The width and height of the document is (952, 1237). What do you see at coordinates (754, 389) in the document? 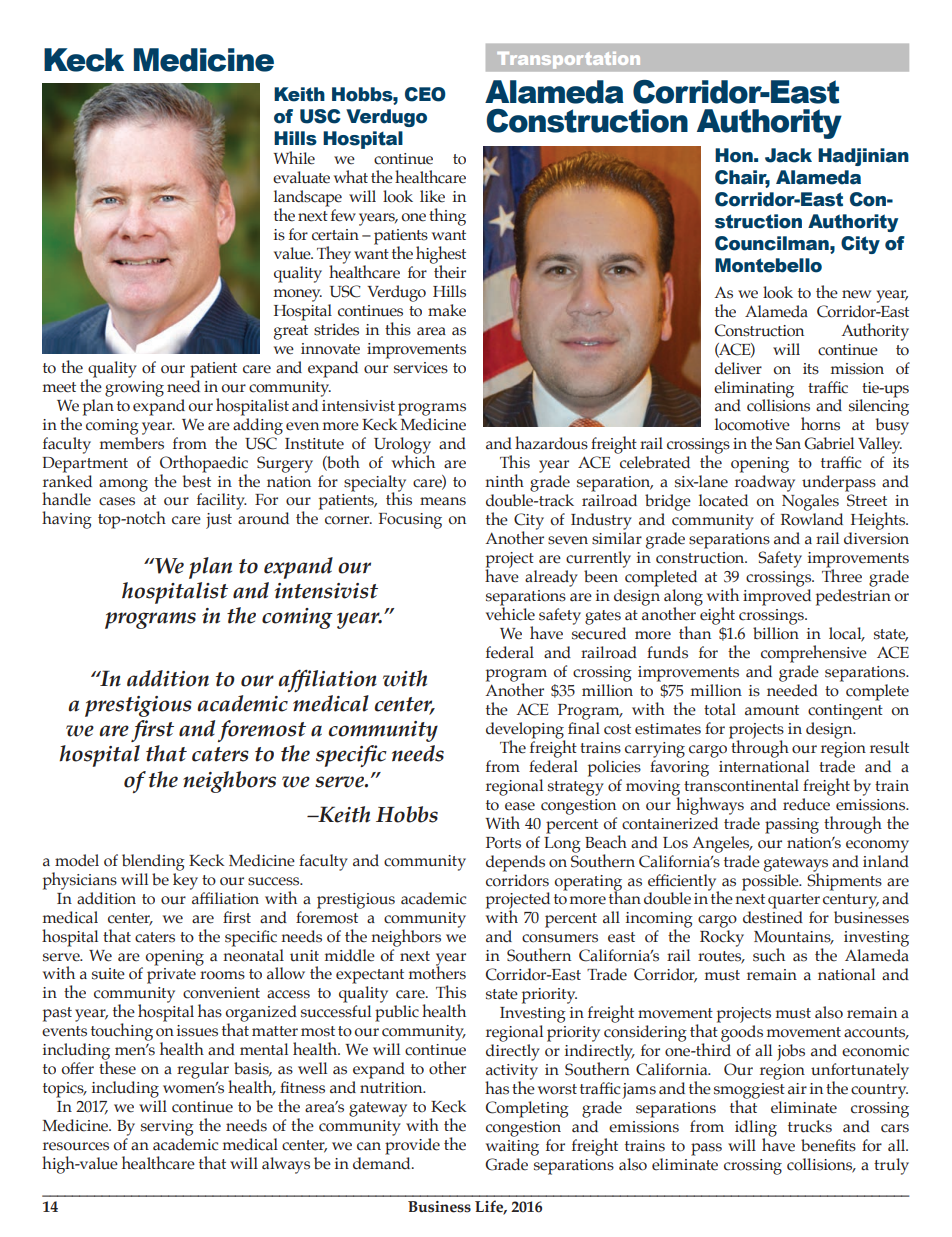
I see `eliminating` at bounding box center [754, 389].
